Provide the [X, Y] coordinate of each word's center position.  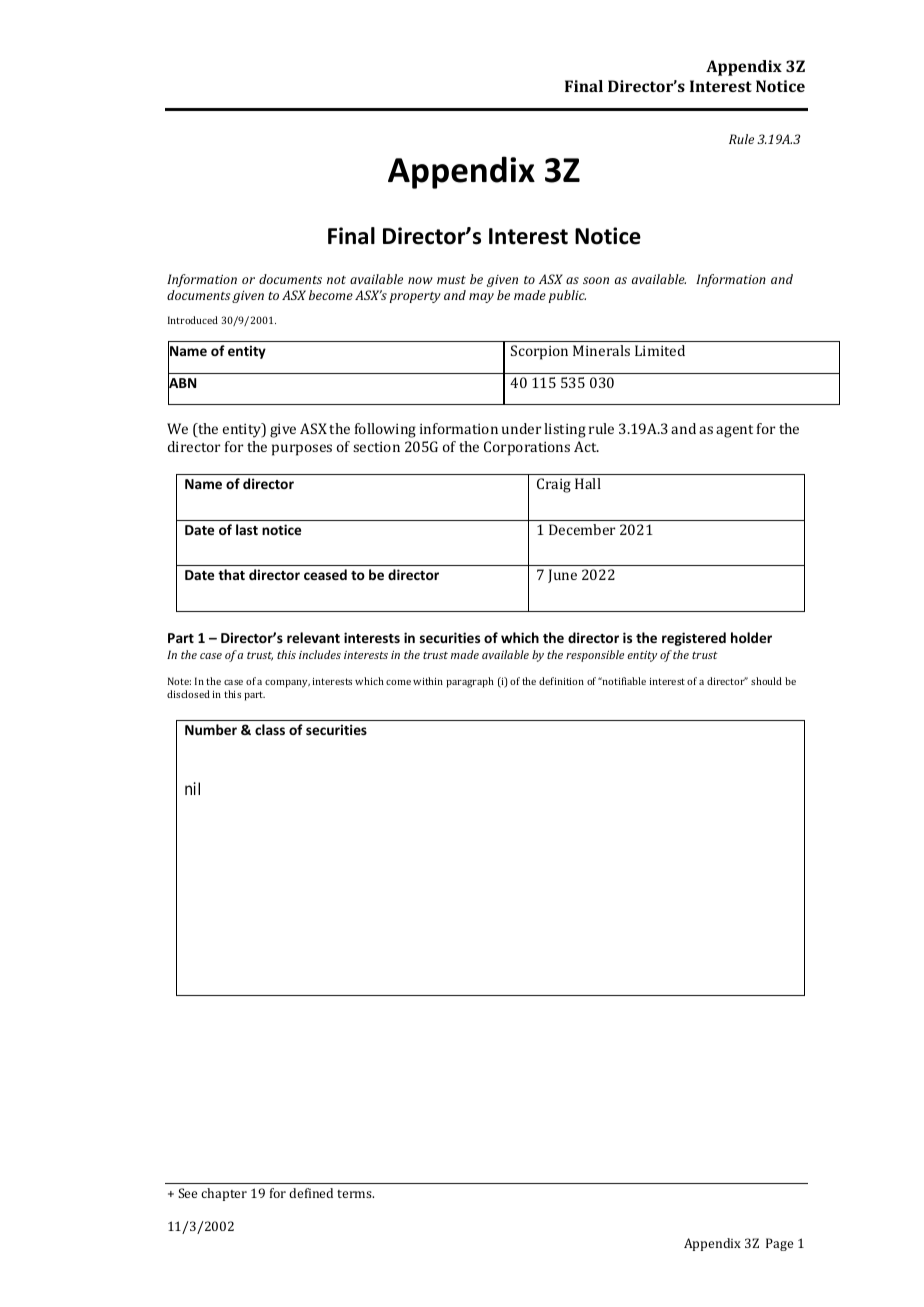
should [766, 681]
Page [779, 1244]
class [270, 729]
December [582, 529]
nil [192, 788]
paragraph [470, 682]
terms [355, 1194]
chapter [224, 1194]
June [562, 576]
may [481, 298]
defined [311, 1193]
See [187, 1193]
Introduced [193, 320]
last [247, 529]
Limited [660, 350]
